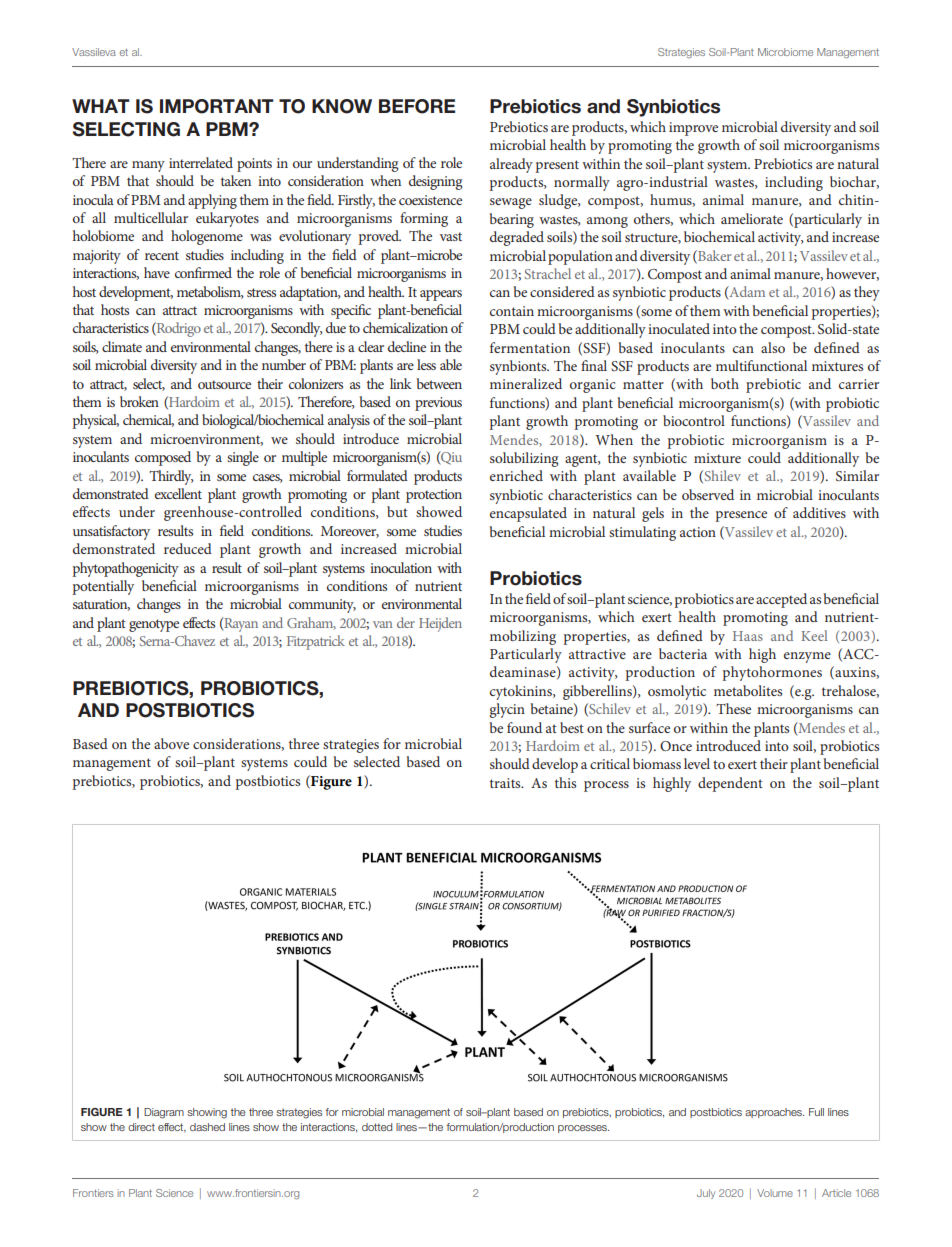  I want to click on dependent, so click(730, 784).
